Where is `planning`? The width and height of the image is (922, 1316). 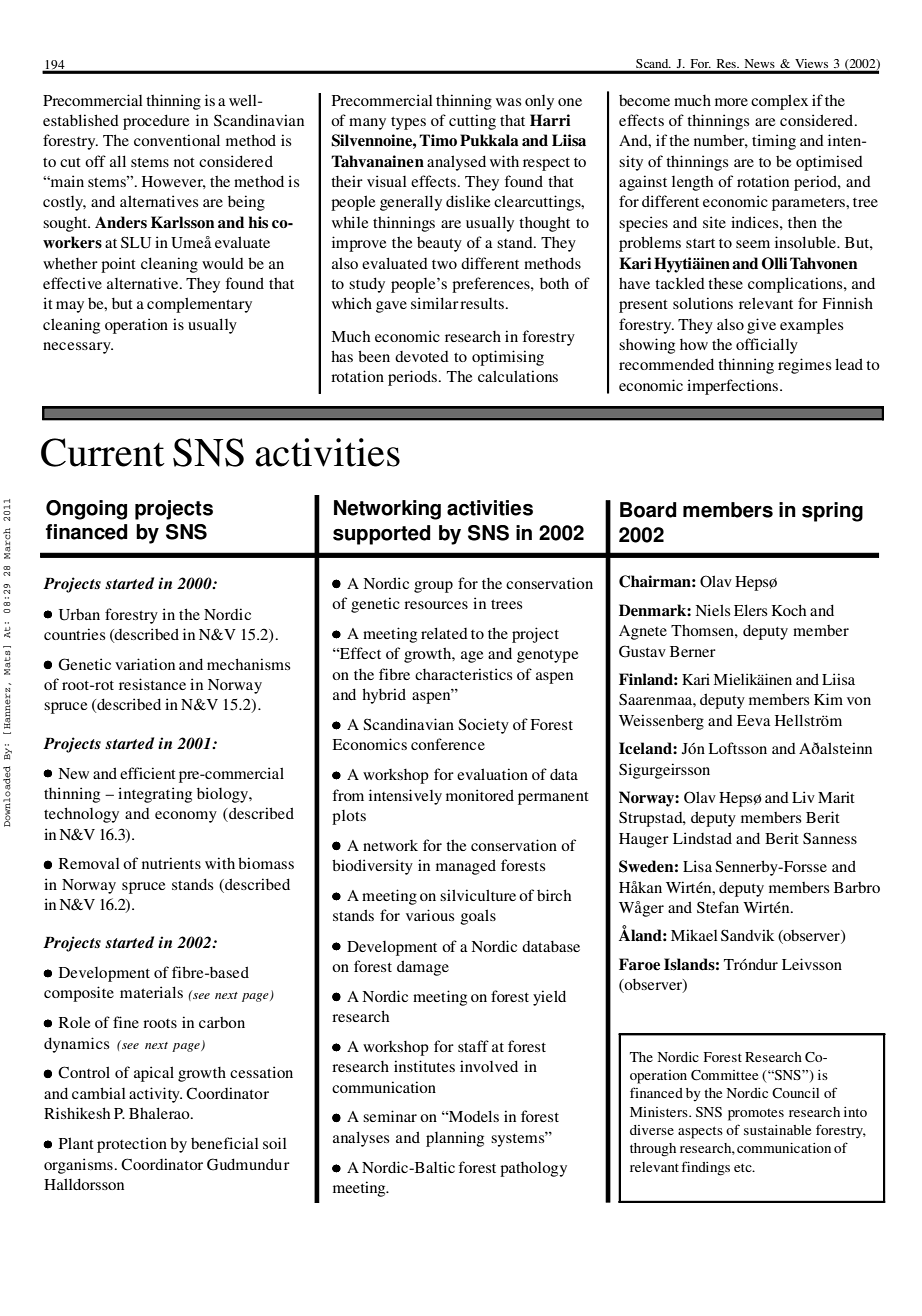 planning is located at coordinates (455, 1139).
